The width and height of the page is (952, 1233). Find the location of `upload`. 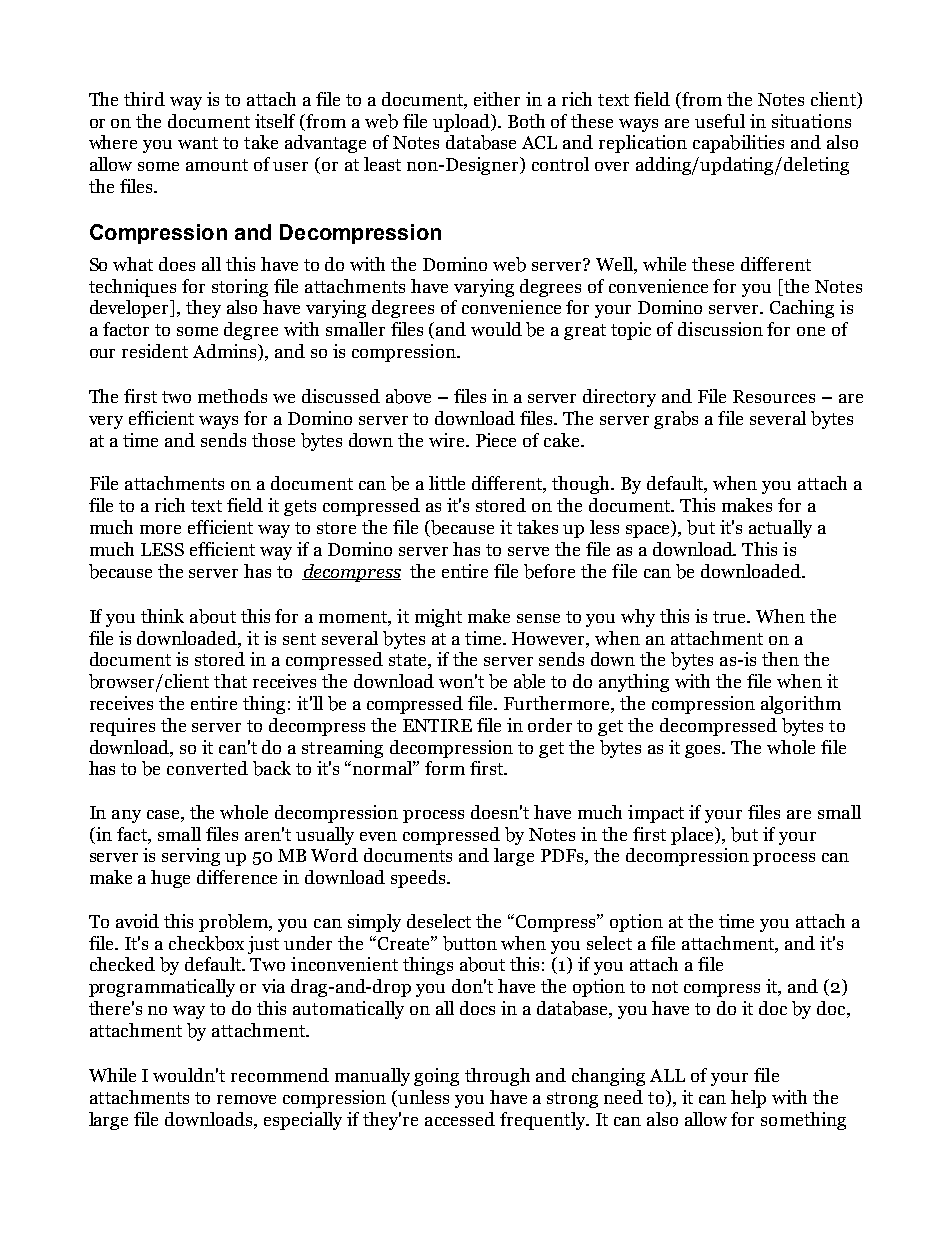

upload is located at coordinates (463, 123).
